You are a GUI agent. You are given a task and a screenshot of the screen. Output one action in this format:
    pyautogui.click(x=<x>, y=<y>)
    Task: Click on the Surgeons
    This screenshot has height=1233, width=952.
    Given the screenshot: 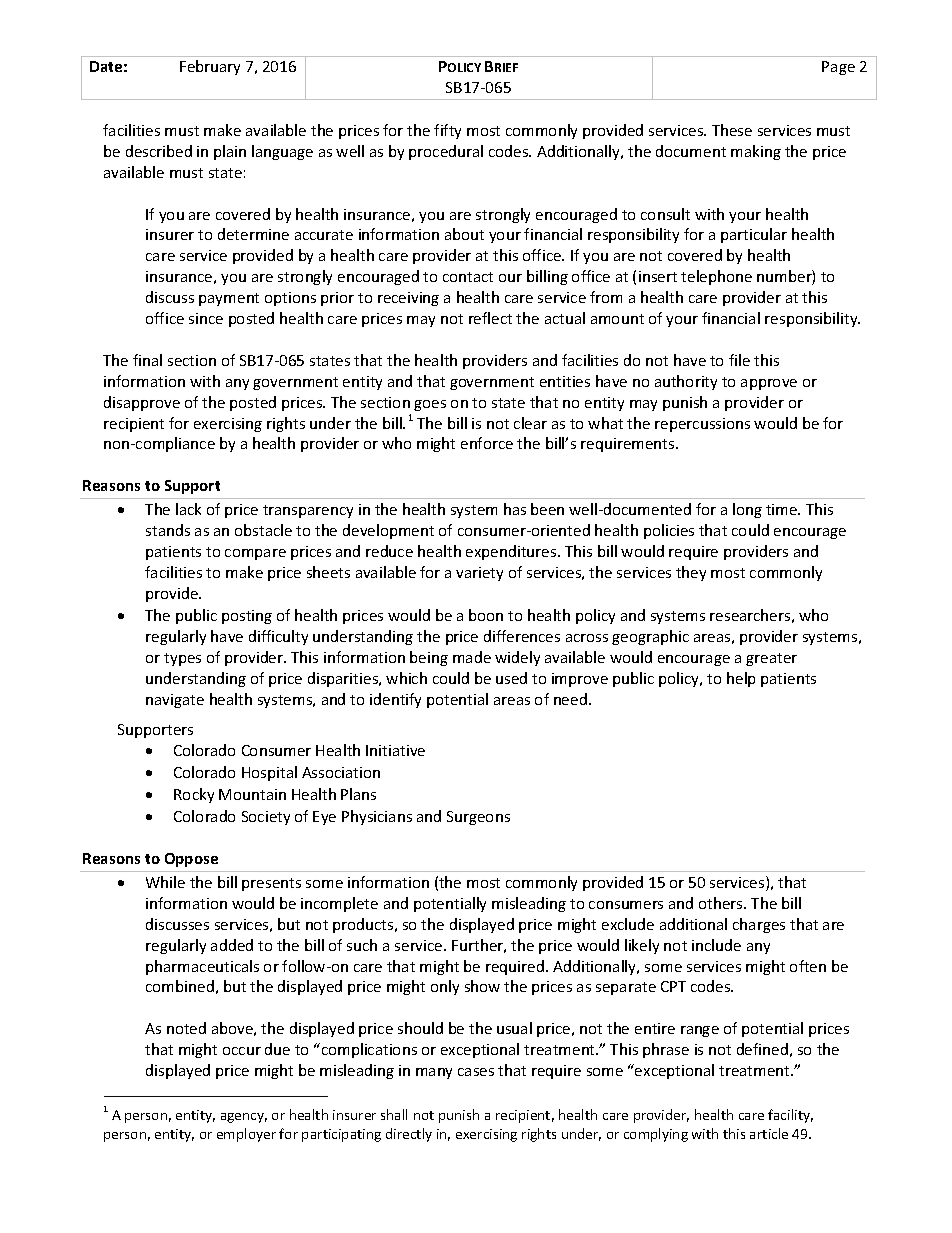 What is the action you would take?
    pyautogui.click(x=478, y=818)
